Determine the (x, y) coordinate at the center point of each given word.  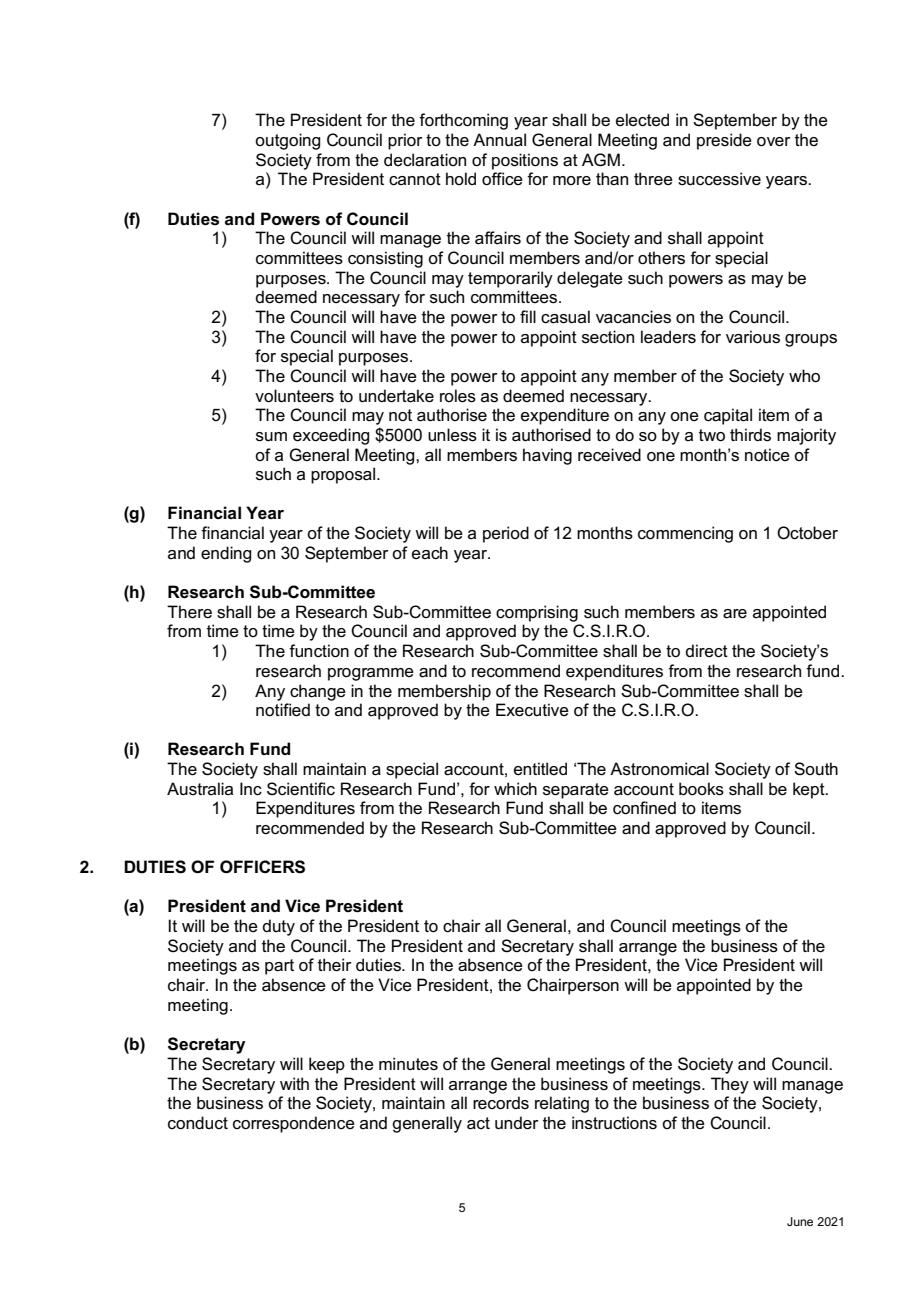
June (800, 1221)
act (478, 1123)
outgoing (287, 141)
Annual (499, 140)
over (774, 142)
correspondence (294, 1124)
